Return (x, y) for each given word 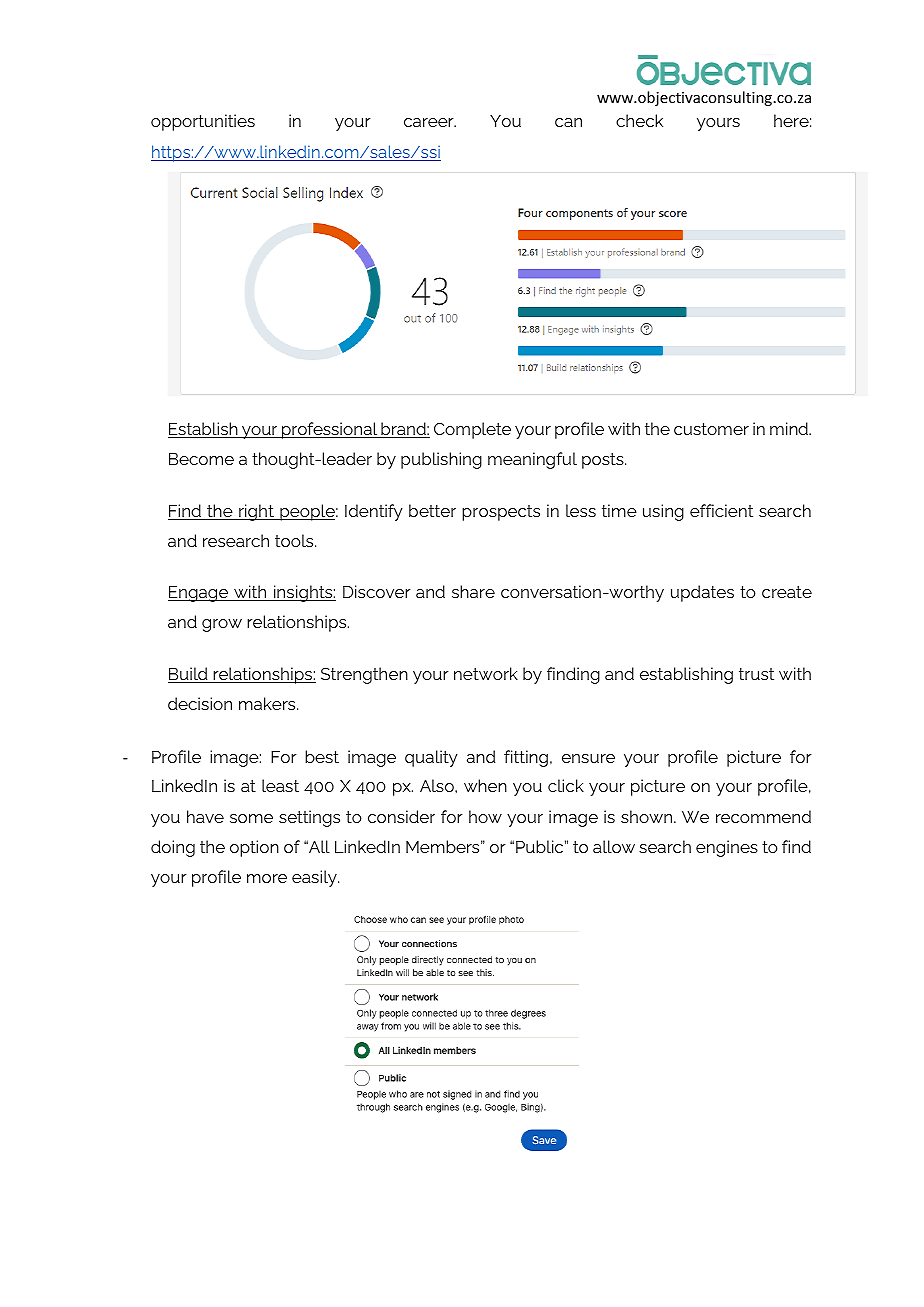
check (639, 120)
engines (727, 848)
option (254, 848)
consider (401, 816)
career (430, 122)
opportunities (203, 122)
